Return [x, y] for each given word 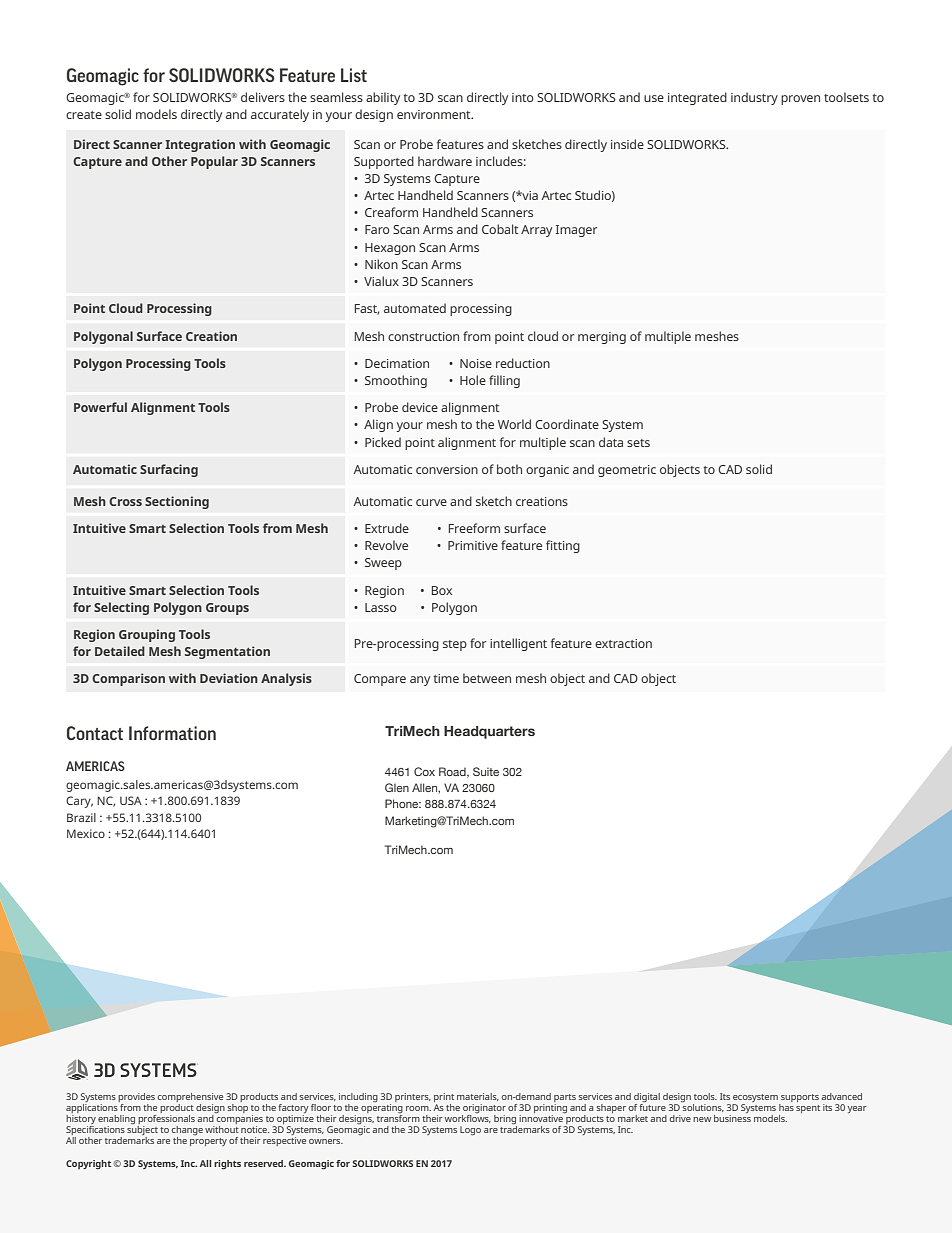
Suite [486, 771]
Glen [397, 787]
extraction [623, 643]
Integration [200, 145]
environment [435, 114]
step [455, 645]
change [187, 1132]
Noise [476, 363]
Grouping [147, 635]
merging [602, 338]
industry [754, 98]
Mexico [86, 833]
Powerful [100, 407]
